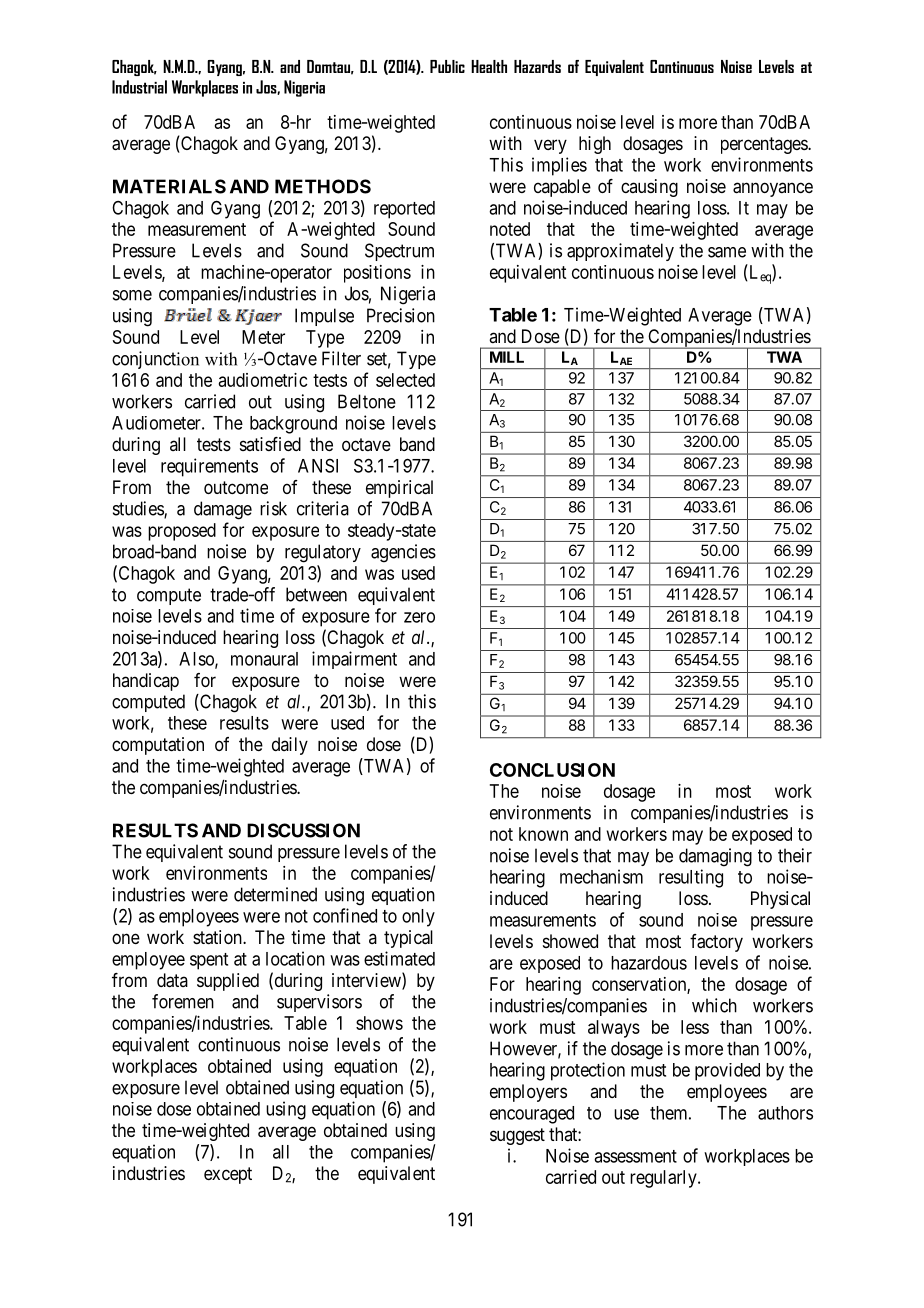 The image size is (924, 1308). I want to click on known, so click(543, 834).
